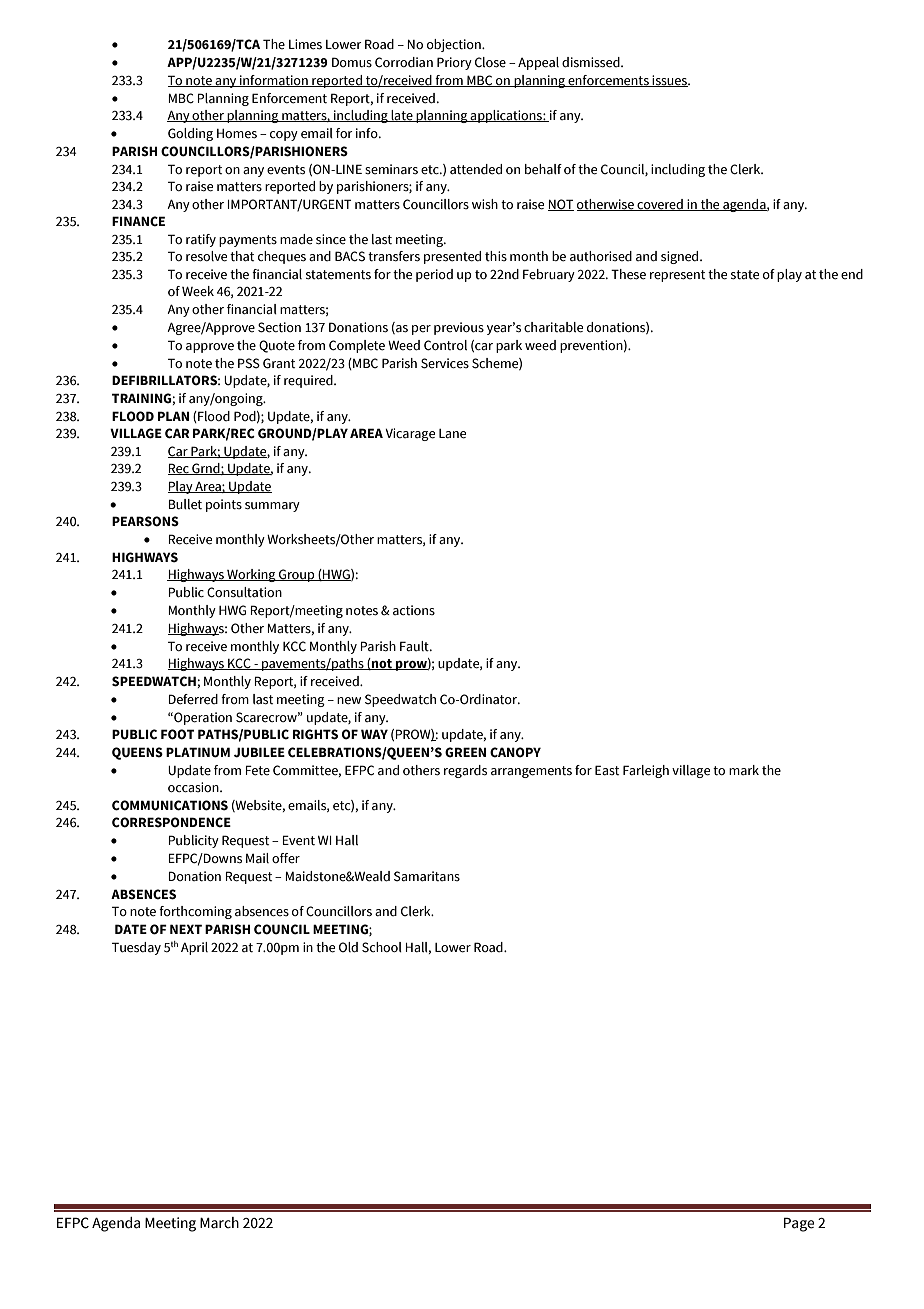 The height and width of the image is (1309, 924). I want to click on issues, so click(669, 81).
